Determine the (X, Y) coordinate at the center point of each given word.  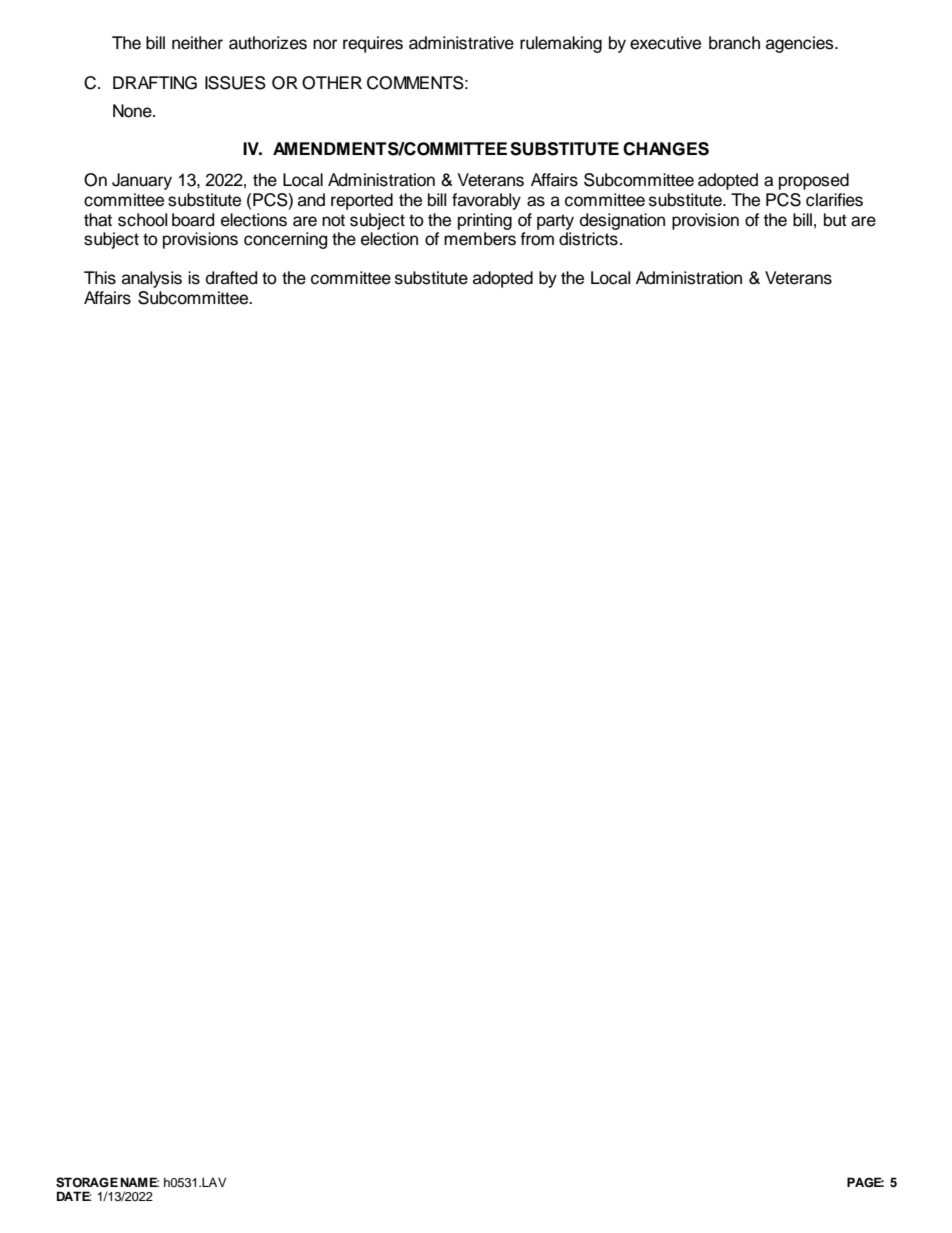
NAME (139, 1182)
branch (734, 43)
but (835, 220)
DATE (74, 1196)
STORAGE (87, 1182)
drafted (231, 278)
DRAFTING (155, 83)
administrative (461, 43)
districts (588, 239)
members (480, 239)
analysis (152, 279)
